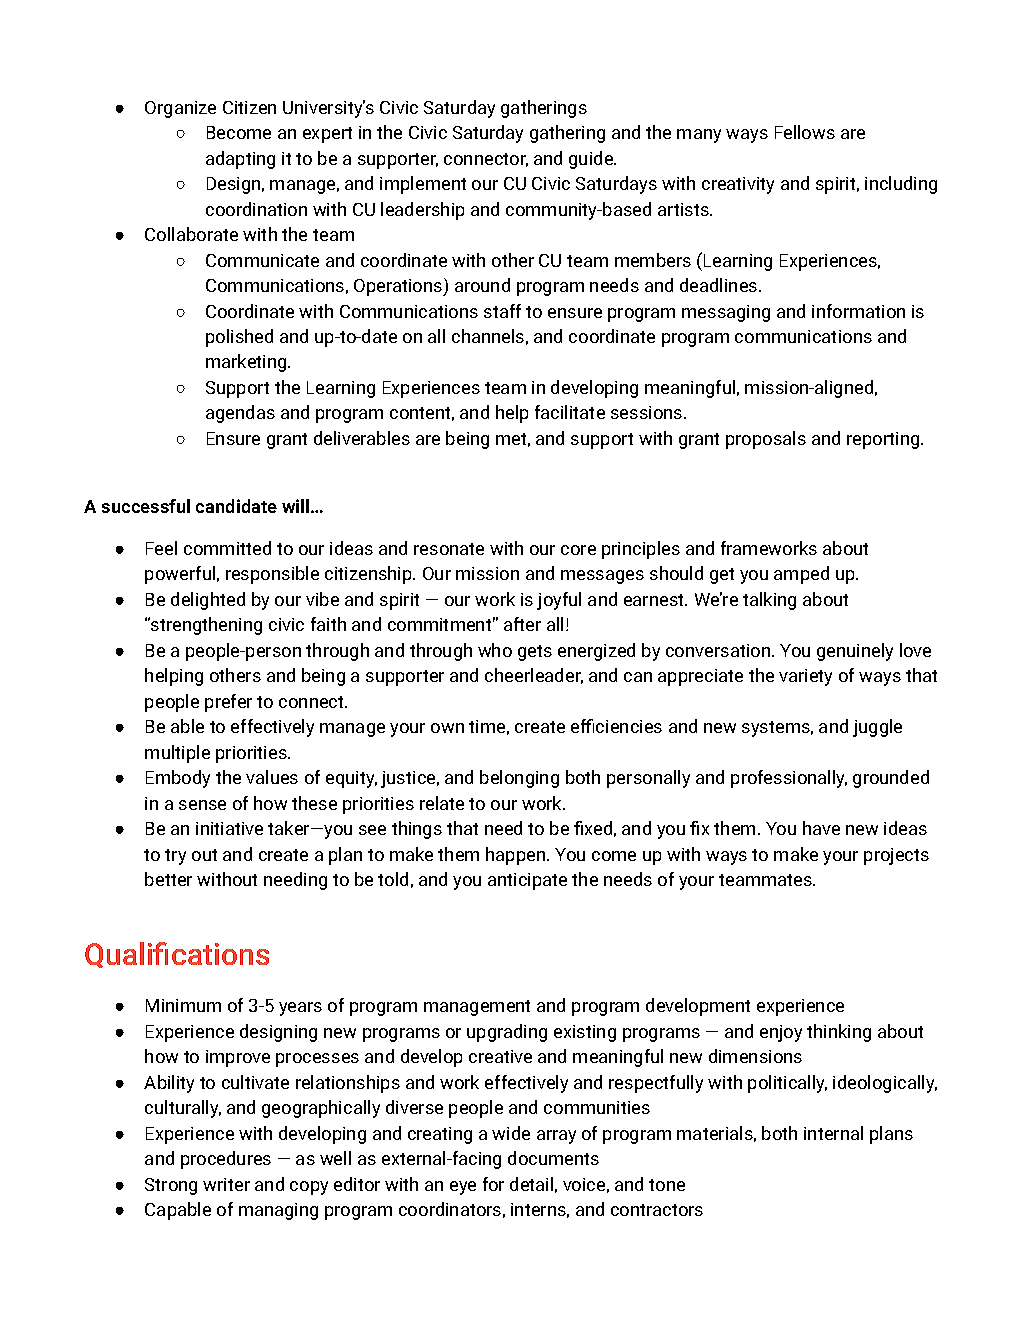 The height and width of the screenshot is (1329, 1027). What do you see at coordinates (240, 160) in the screenshot?
I see `adapting` at bounding box center [240, 160].
